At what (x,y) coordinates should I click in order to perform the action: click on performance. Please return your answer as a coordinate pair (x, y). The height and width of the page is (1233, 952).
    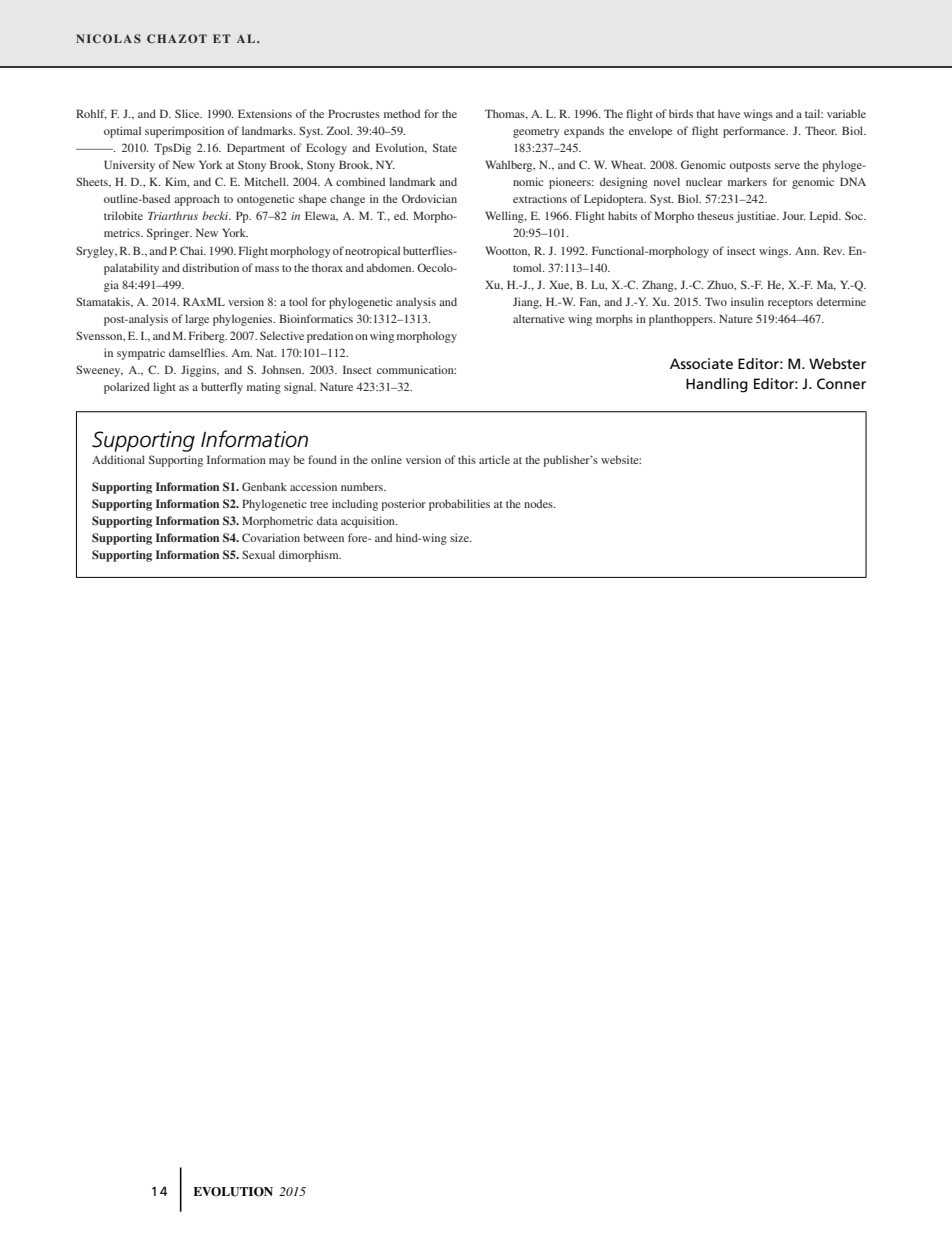
    Looking at the image, I should click on (755, 132).
